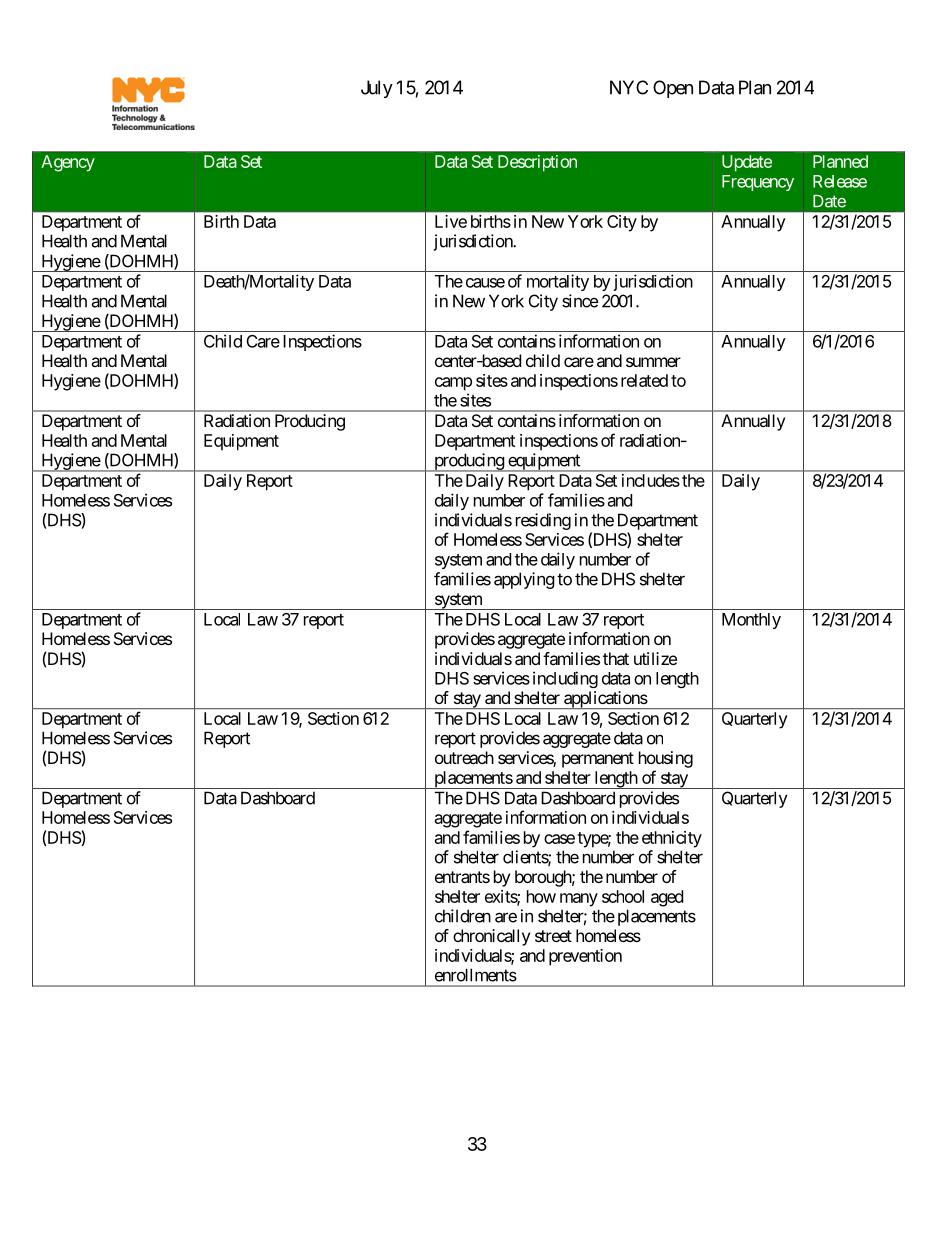 The width and height of the image is (952, 1233). I want to click on including, so click(565, 679).
